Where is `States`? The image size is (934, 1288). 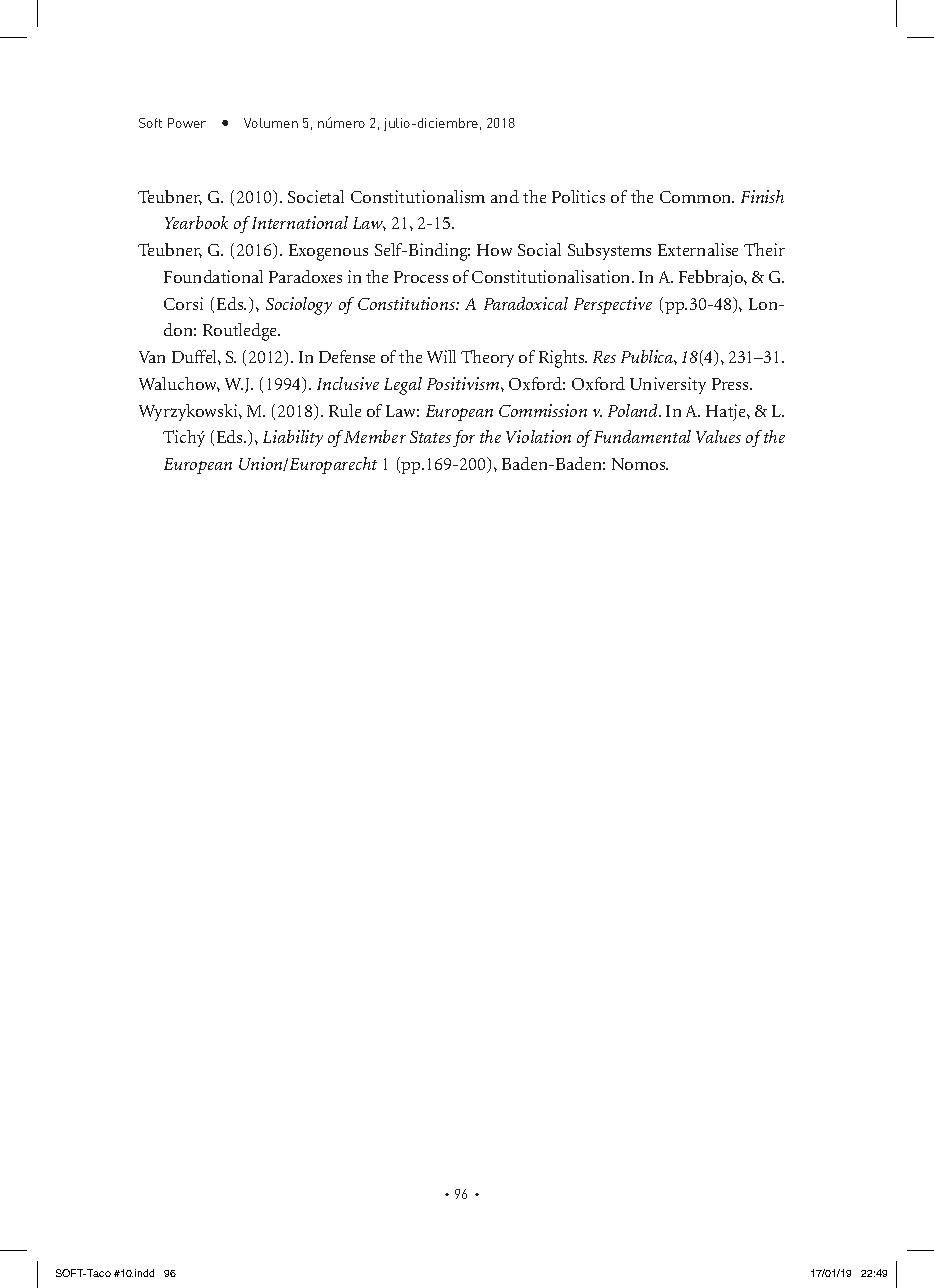 States is located at coordinates (430, 437).
